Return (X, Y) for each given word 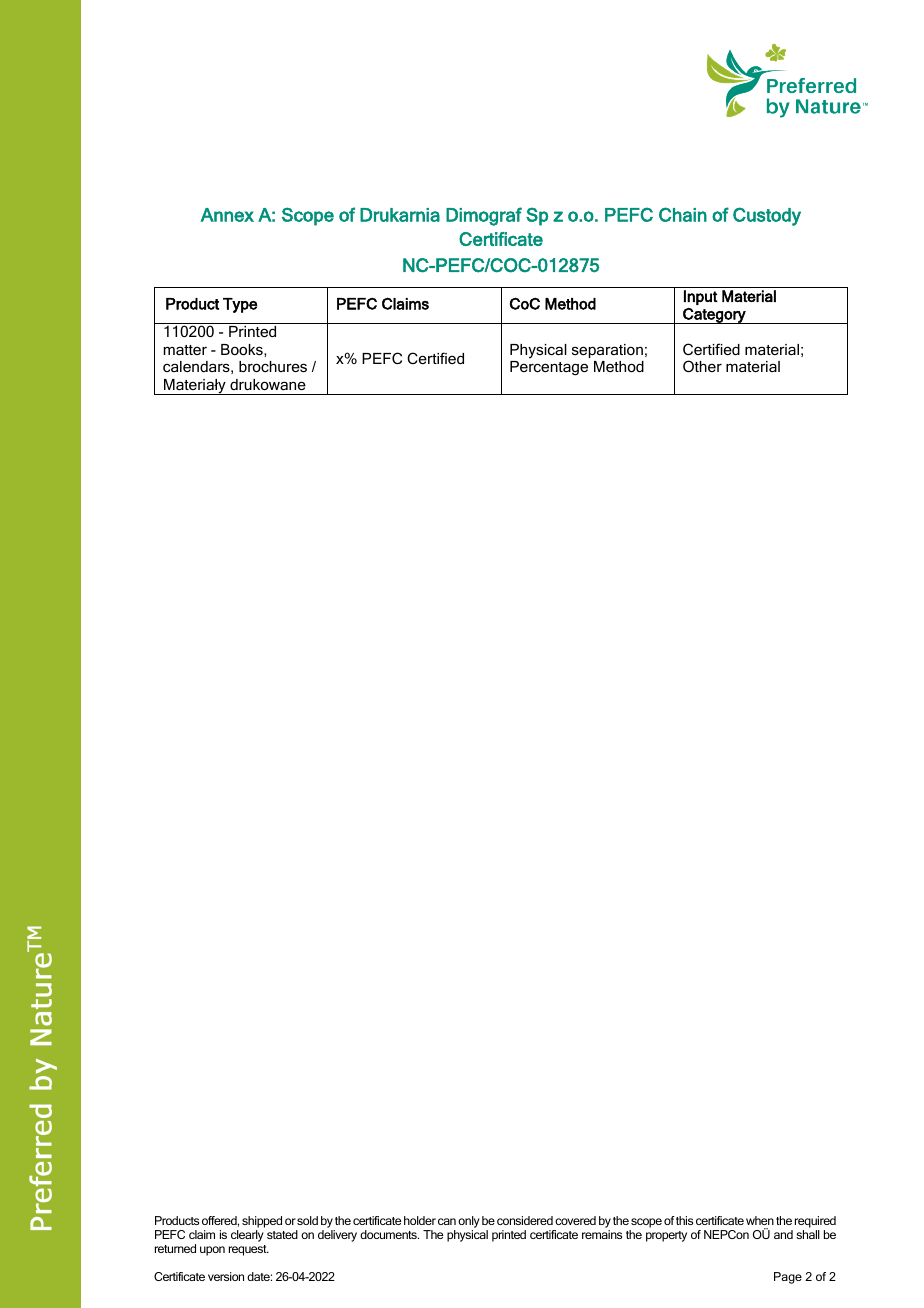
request (249, 1250)
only (469, 1222)
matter (185, 350)
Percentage (549, 368)
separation (607, 351)
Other (702, 366)
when (760, 1220)
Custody (767, 216)
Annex (227, 215)
